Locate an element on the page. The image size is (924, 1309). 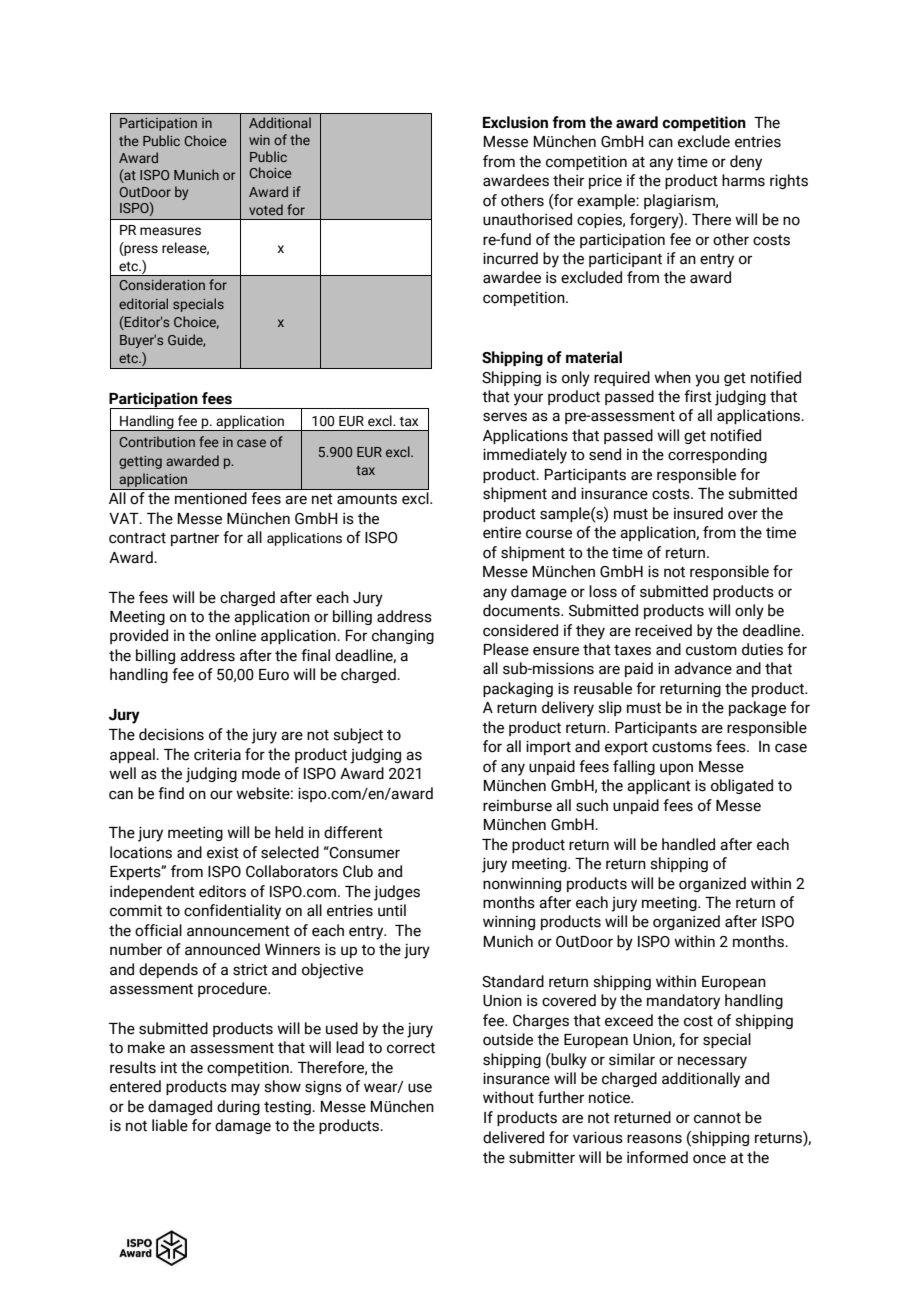
insured is located at coordinates (698, 513).
